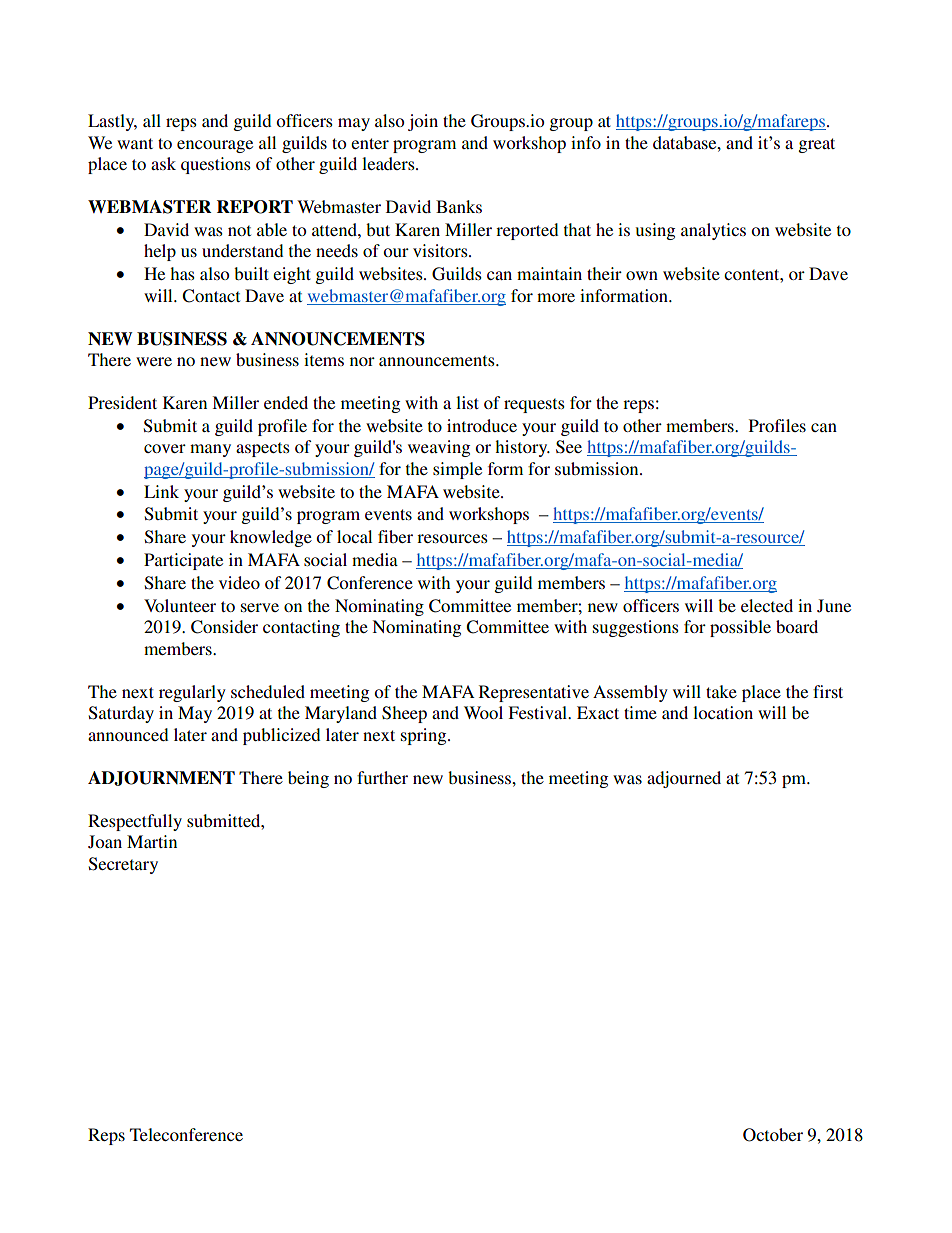  I want to click on spring, so click(425, 736).
